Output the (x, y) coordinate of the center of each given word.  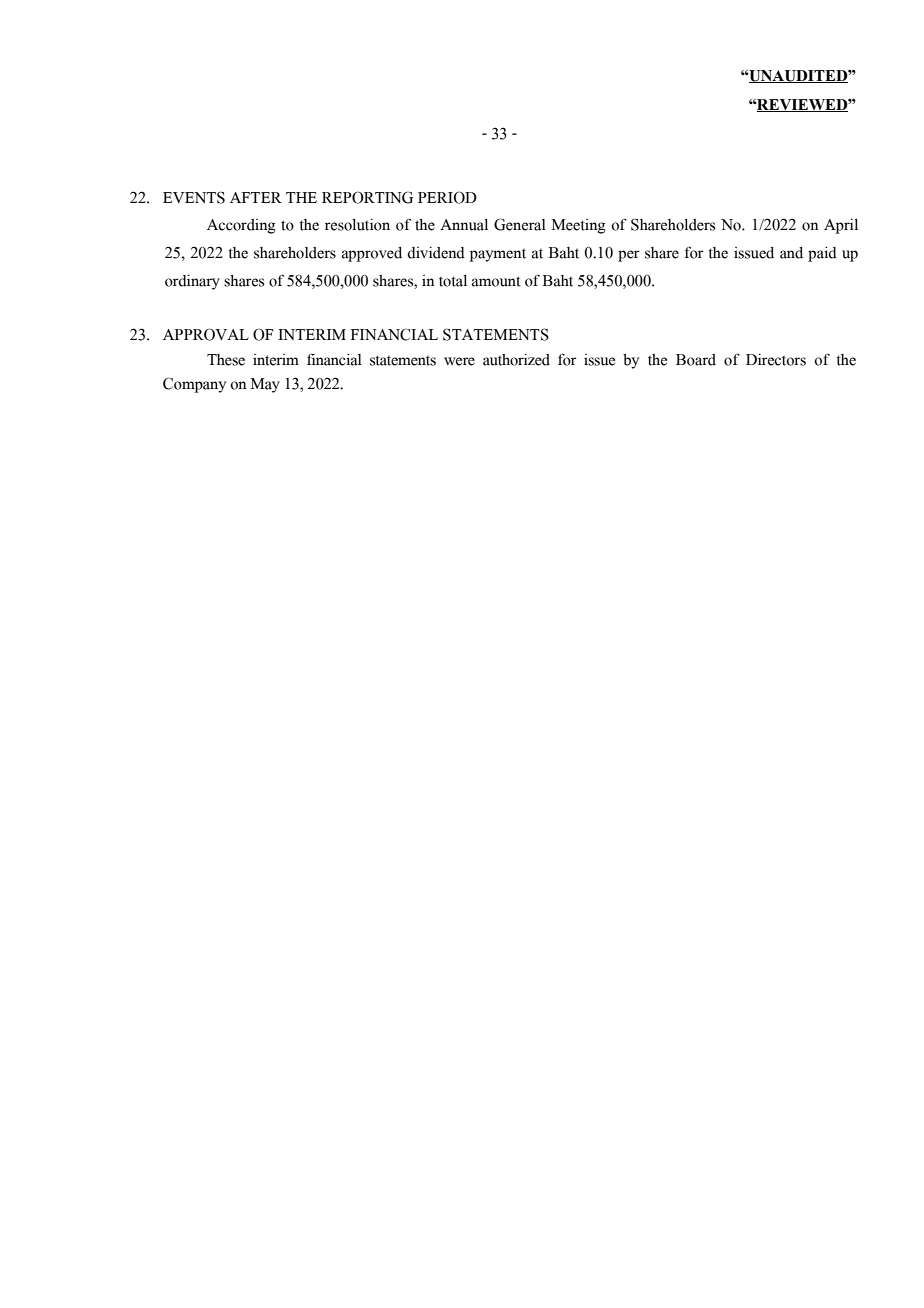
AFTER (256, 197)
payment (498, 255)
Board (696, 360)
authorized (516, 360)
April (841, 226)
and (791, 253)
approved (372, 254)
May (265, 385)
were (459, 361)
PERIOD (447, 197)
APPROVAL (206, 334)
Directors (776, 360)
